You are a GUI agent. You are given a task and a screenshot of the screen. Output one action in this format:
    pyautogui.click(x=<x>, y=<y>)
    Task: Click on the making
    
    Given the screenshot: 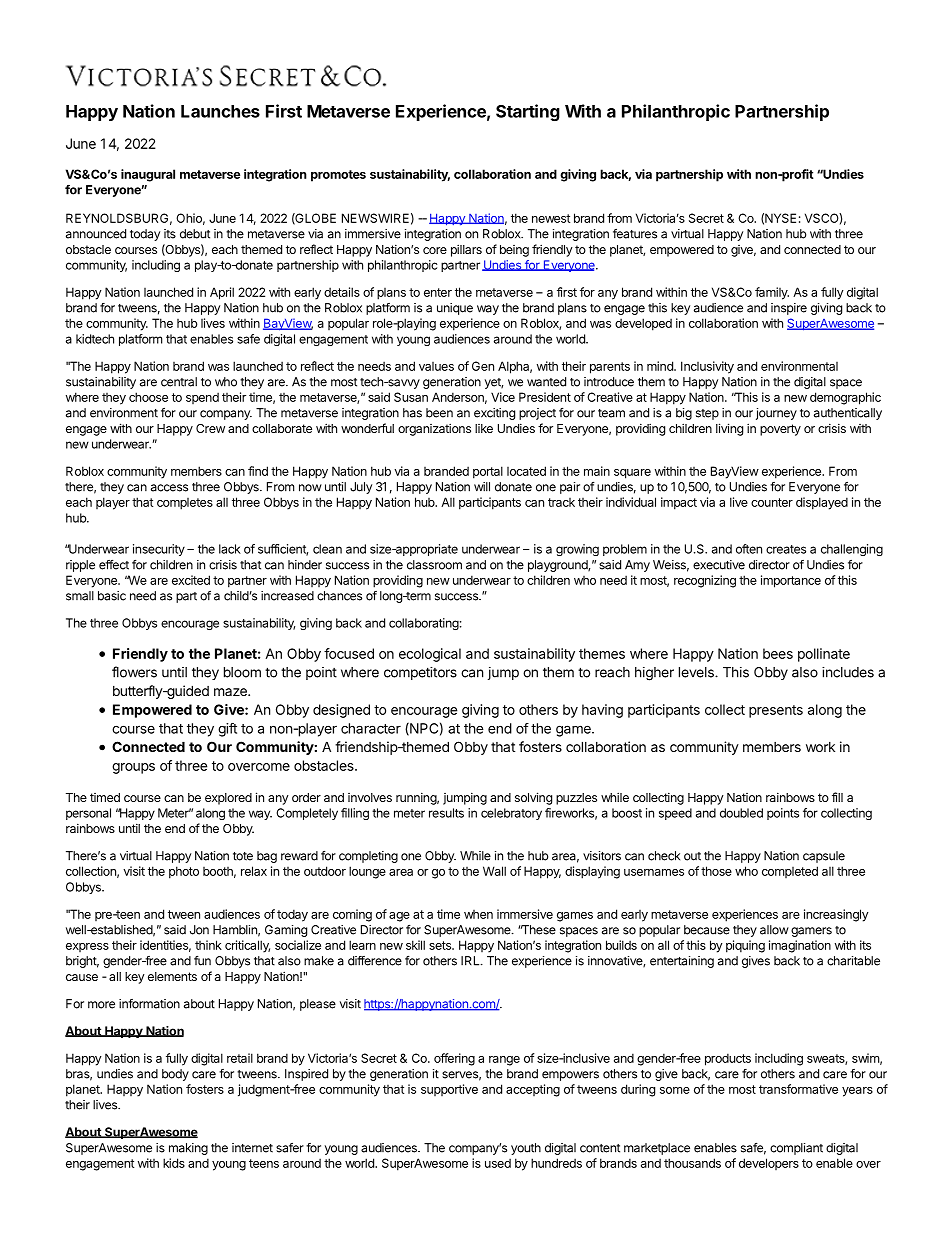 What is the action you would take?
    pyautogui.click(x=188, y=1149)
